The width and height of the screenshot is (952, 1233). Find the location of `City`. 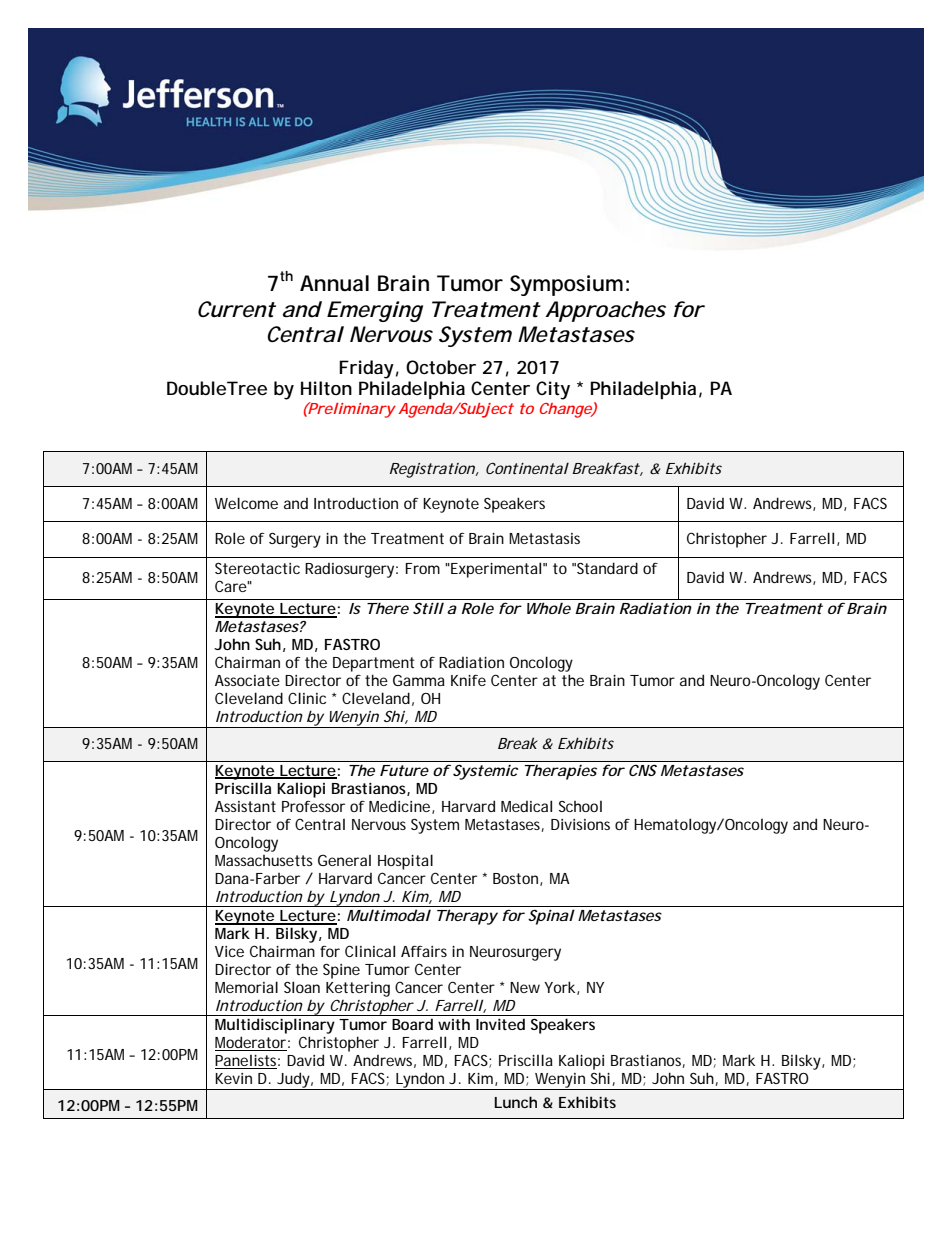

City is located at coordinates (553, 390).
